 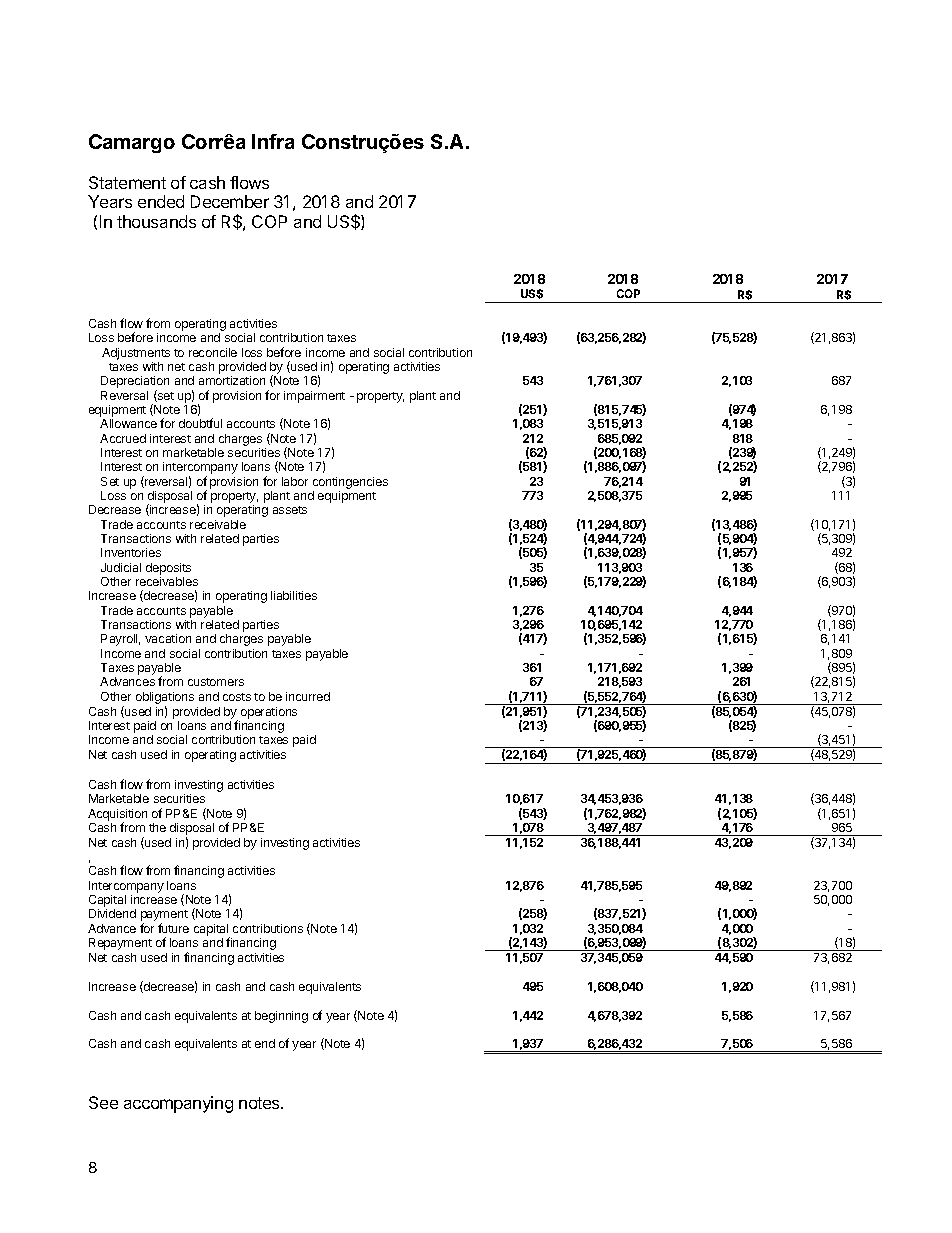 I want to click on liabilities, so click(x=294, y=595).
